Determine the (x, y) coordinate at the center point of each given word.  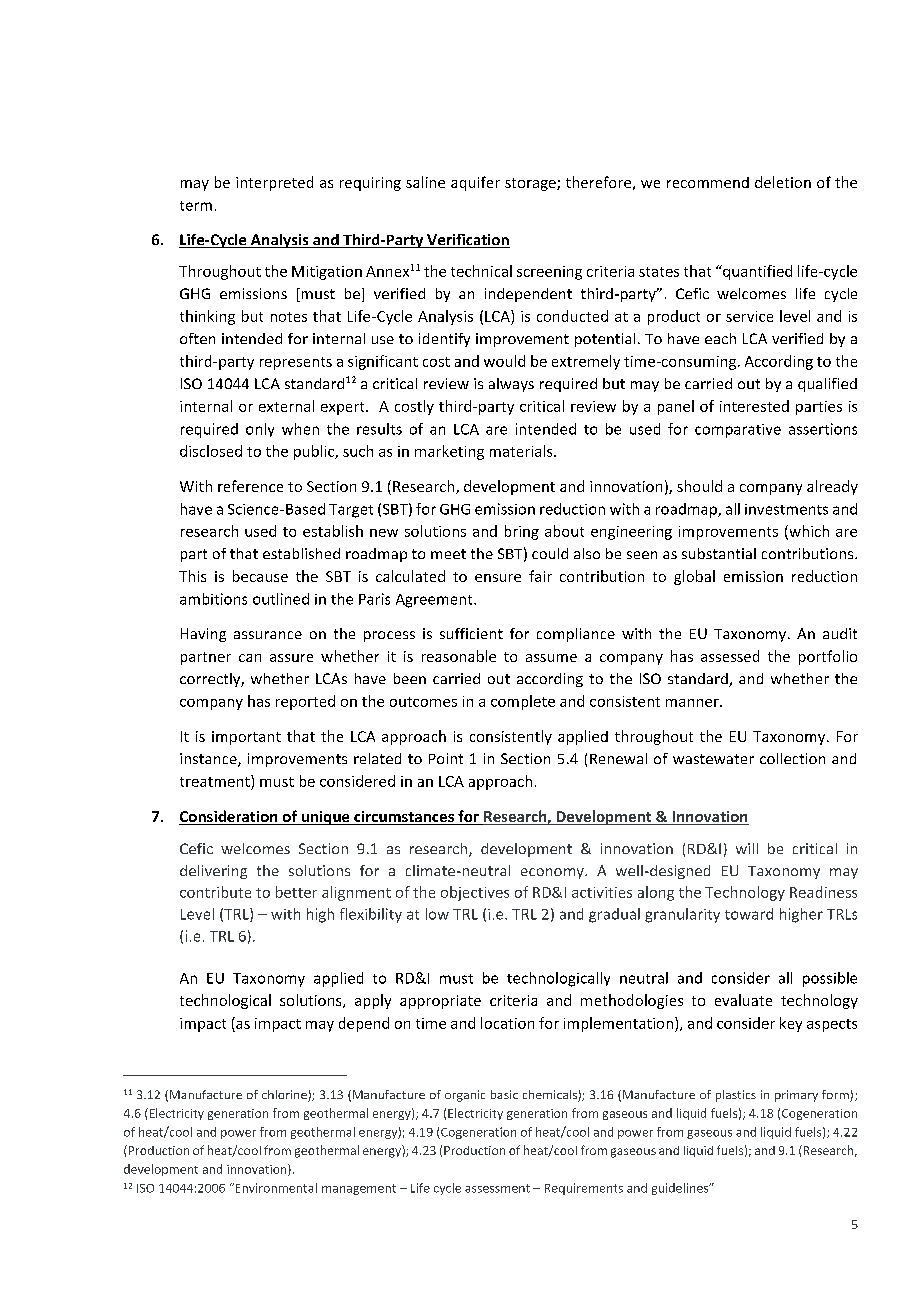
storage (531, 184)
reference (250, 486)
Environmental (275, 1188)
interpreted (274, 183)
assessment (497, 1188)
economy (553, 873)
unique (325, 818)
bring (522, 532)
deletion (783, 182)
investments (786, 509)
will (747, 848)
